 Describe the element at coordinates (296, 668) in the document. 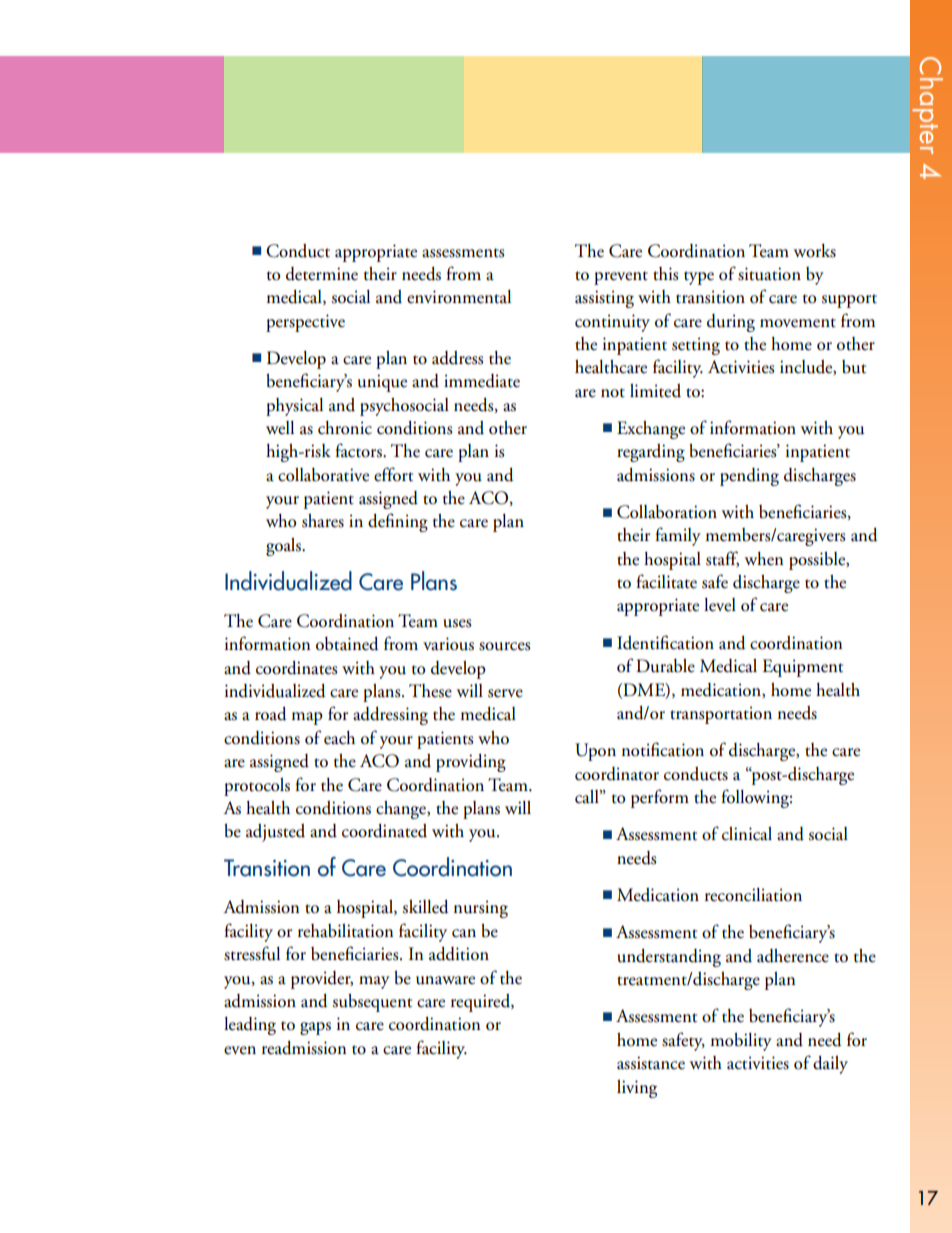

I see `coordinates` at that location.
